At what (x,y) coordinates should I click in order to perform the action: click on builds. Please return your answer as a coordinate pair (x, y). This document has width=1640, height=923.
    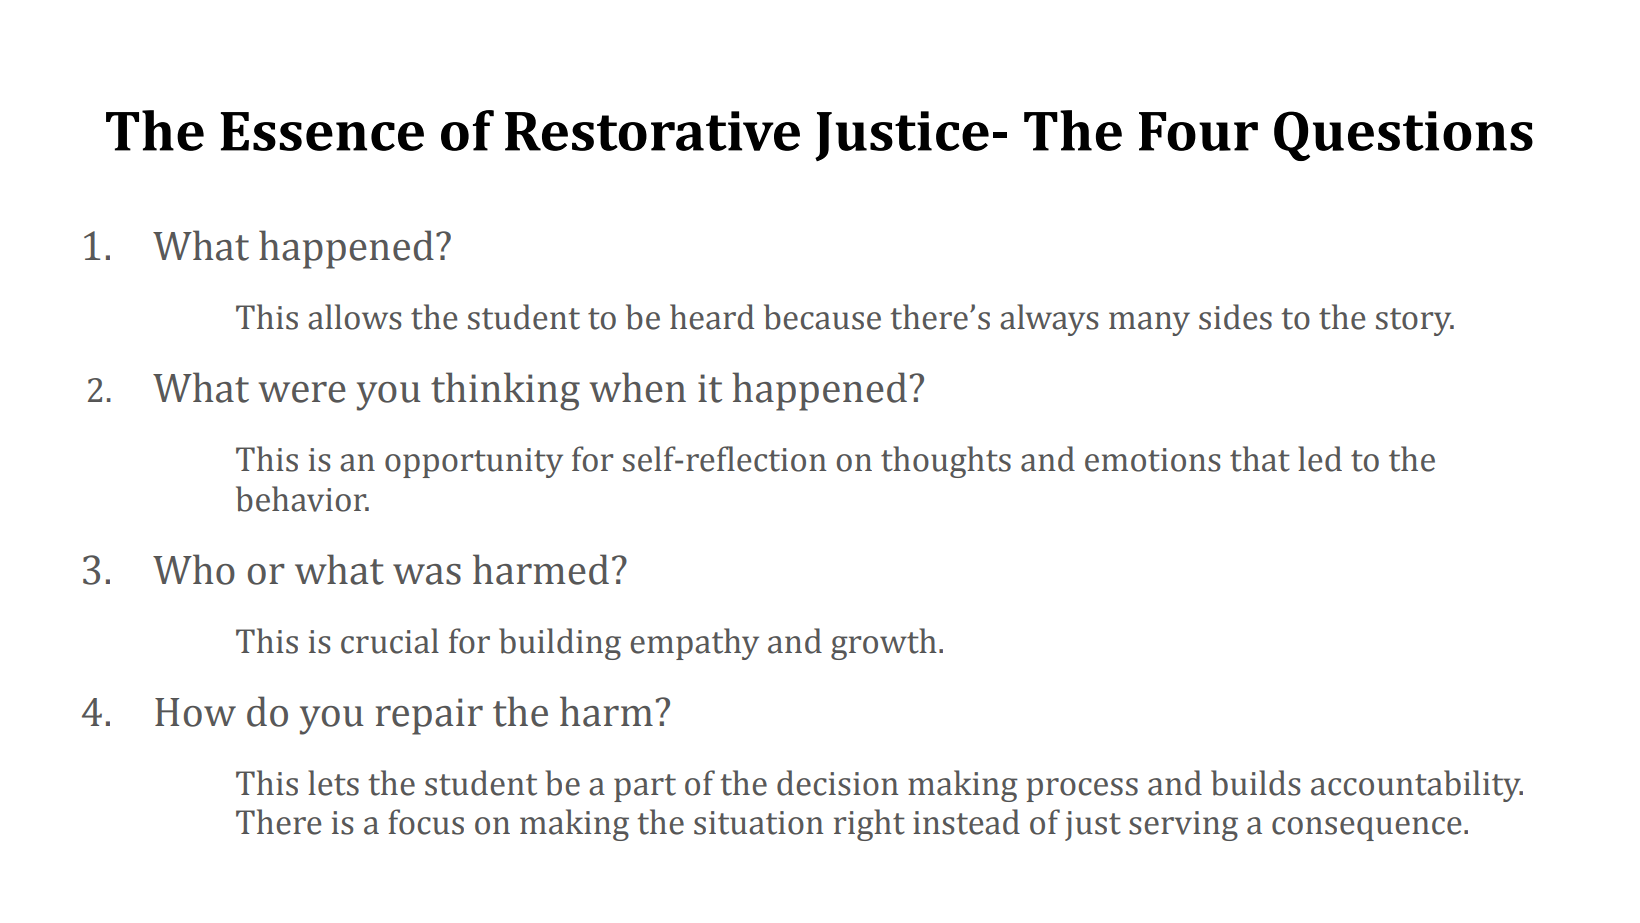
    Looking at the image, I should click on (1256, 783).
